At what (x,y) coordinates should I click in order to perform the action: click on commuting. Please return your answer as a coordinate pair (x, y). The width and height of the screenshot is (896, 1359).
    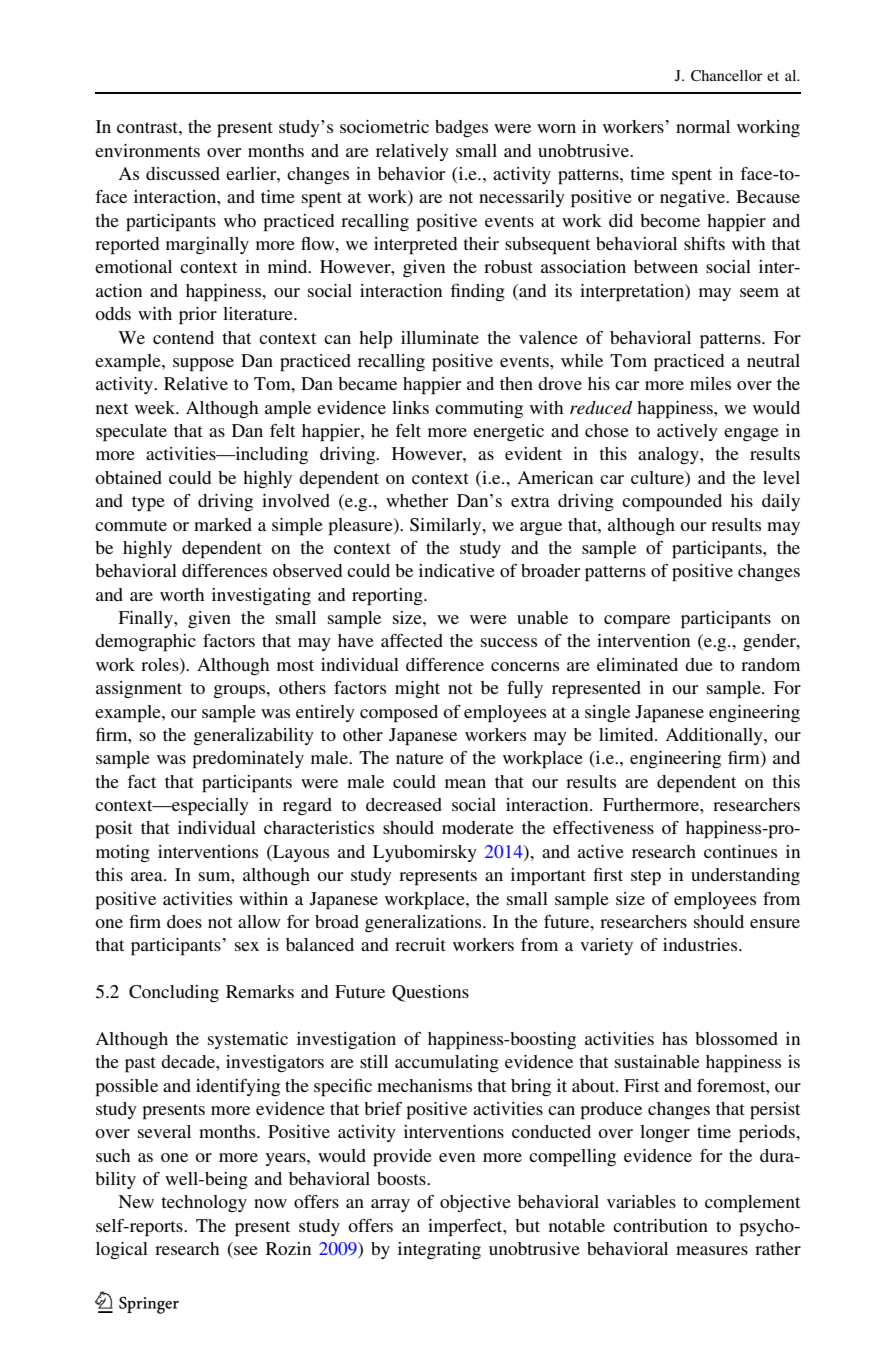
    Looking at the image, I should click on (479, 409).
